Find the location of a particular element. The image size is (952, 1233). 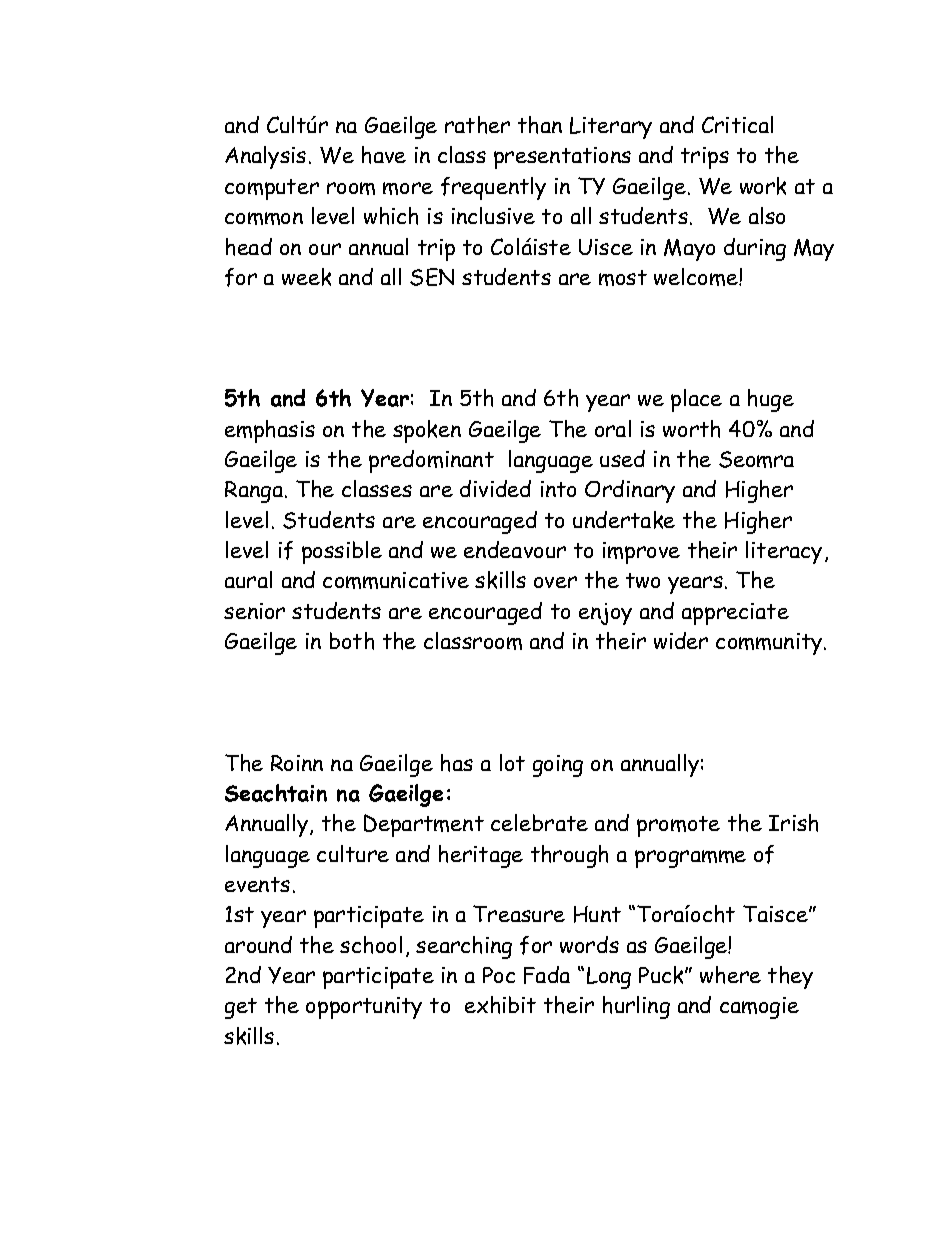

worth is located at coordinates (691, 429).
